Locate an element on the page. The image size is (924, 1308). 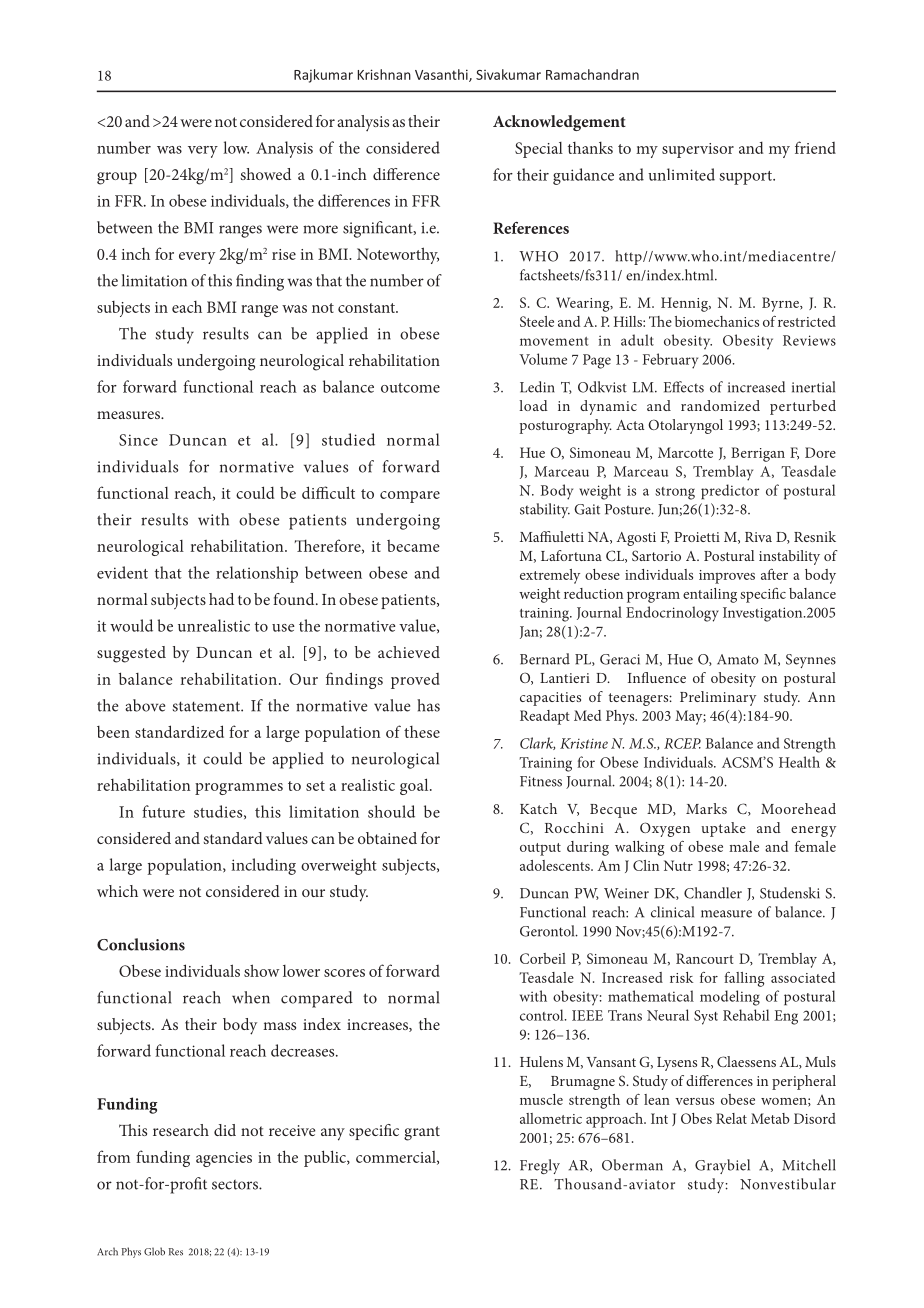
falling is located at coordinates (744, 979).
